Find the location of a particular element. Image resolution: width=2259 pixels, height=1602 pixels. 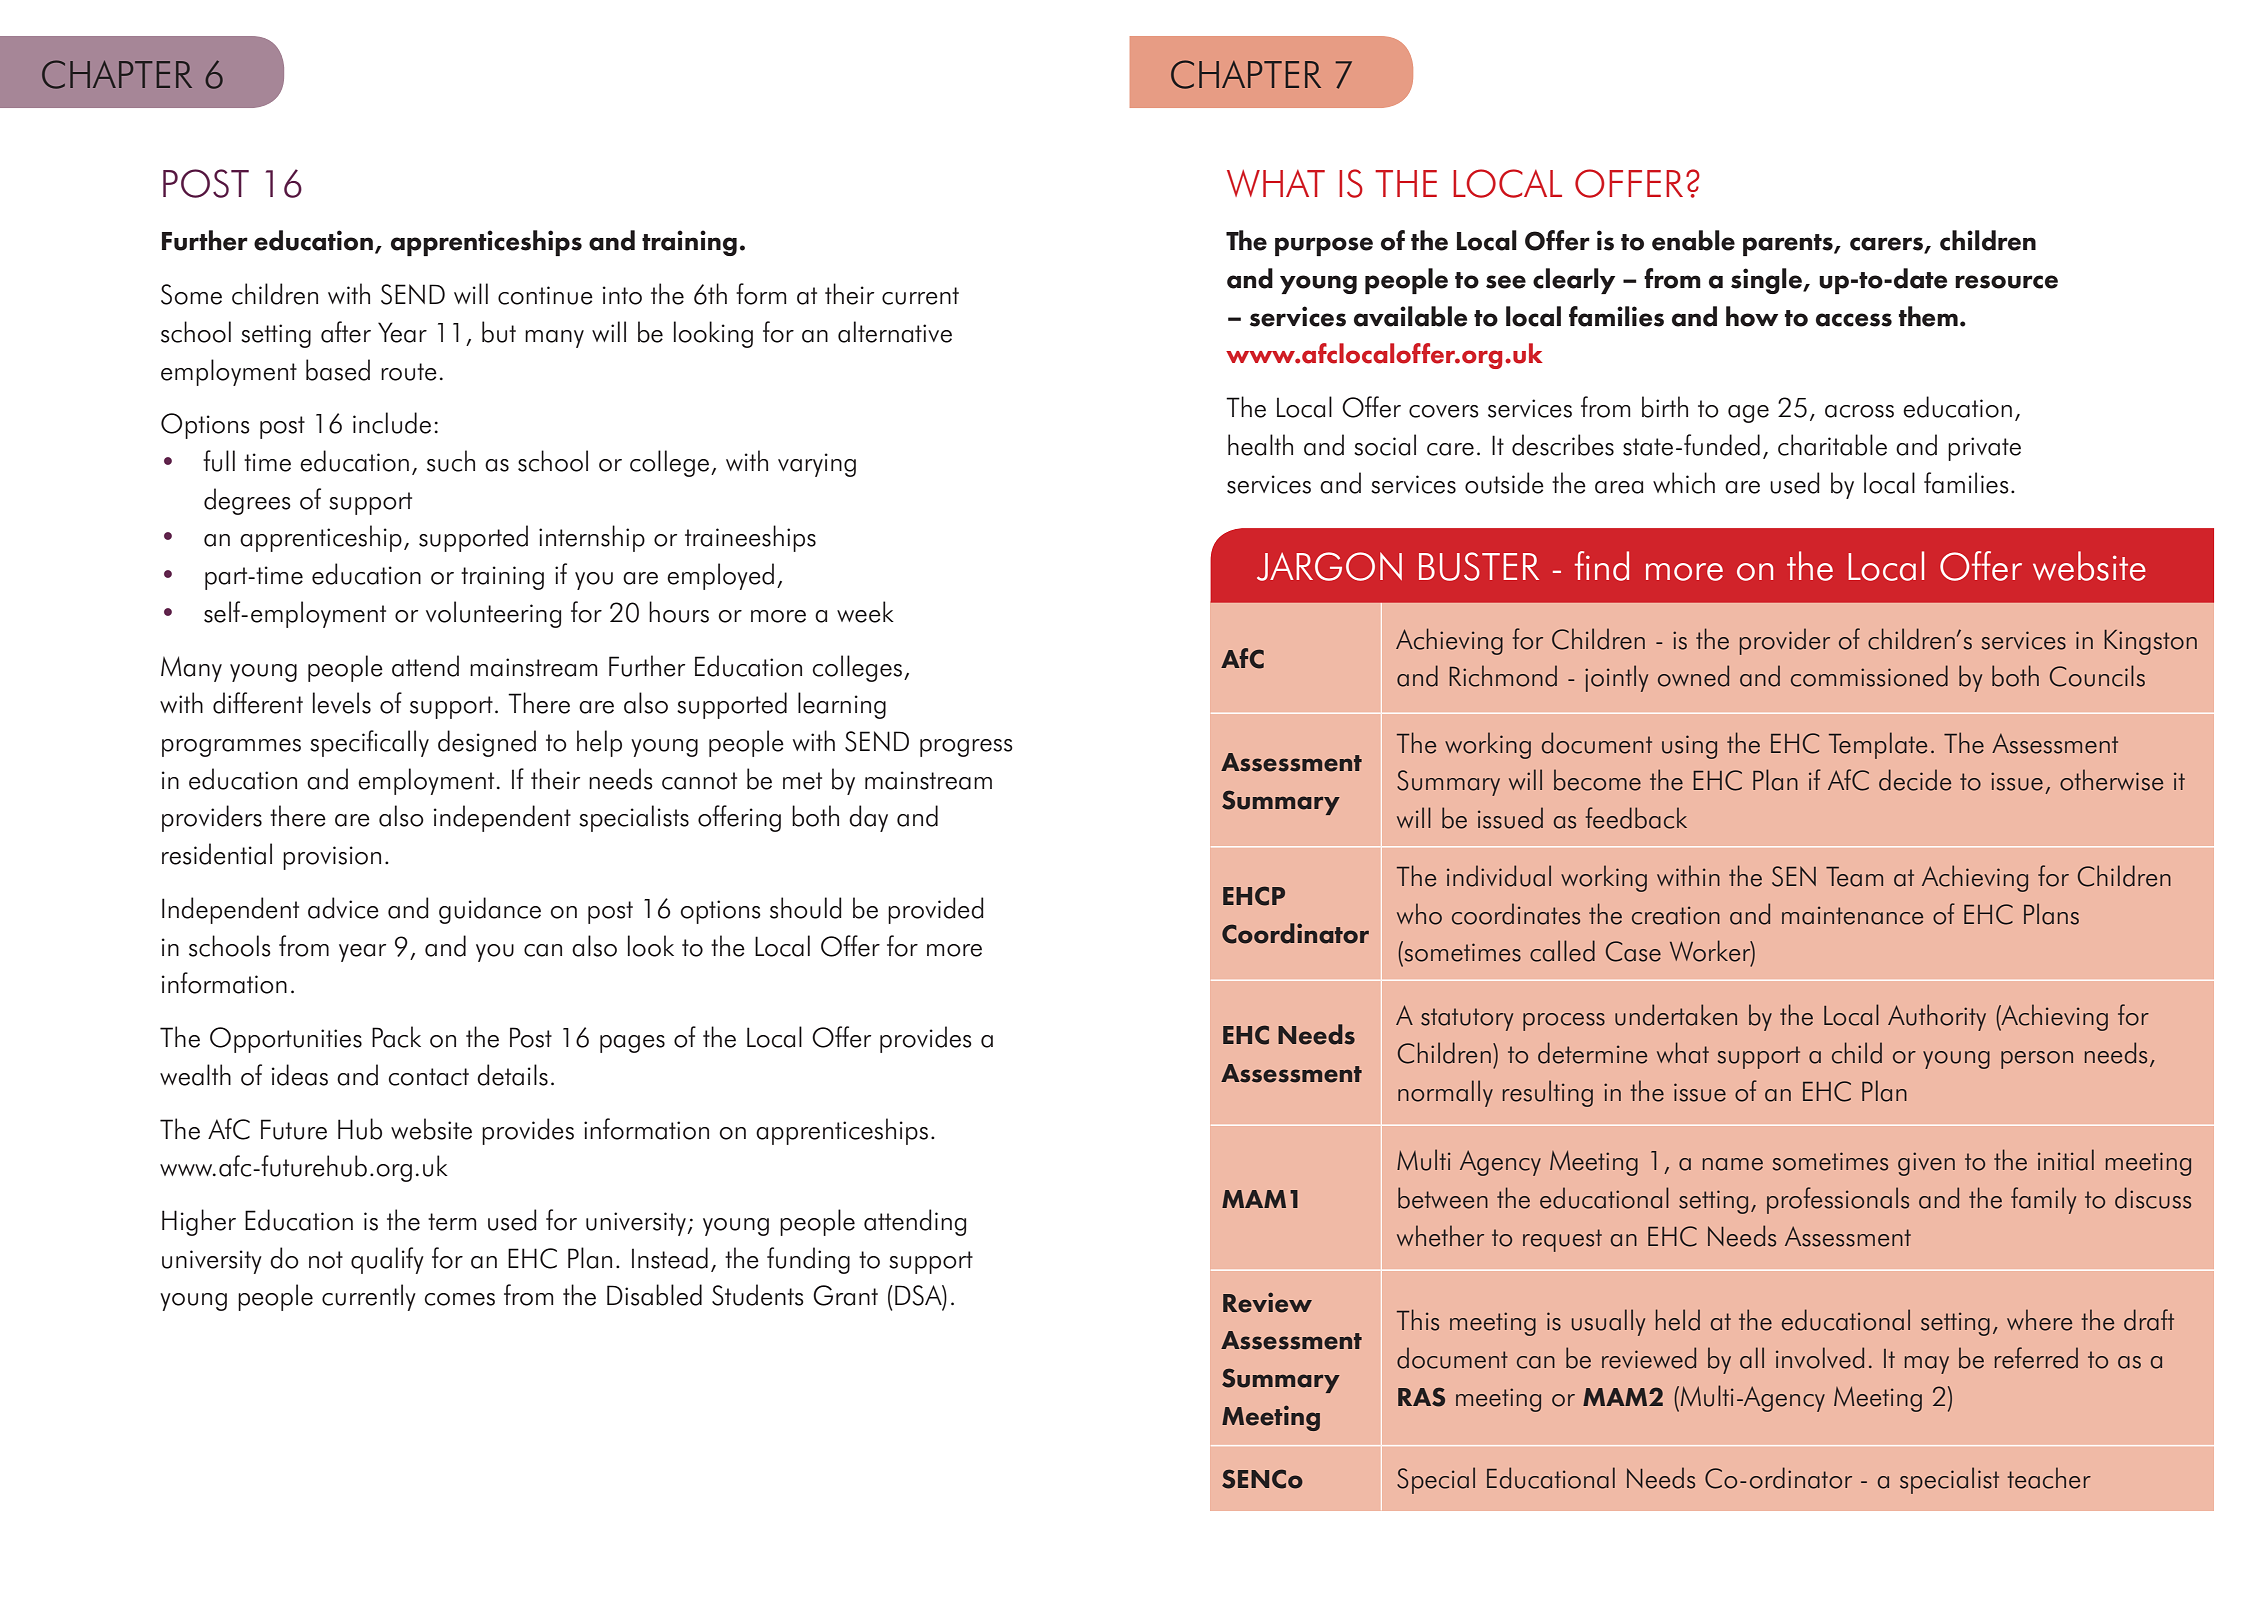

resource is located at coordinates (2006, 282).
